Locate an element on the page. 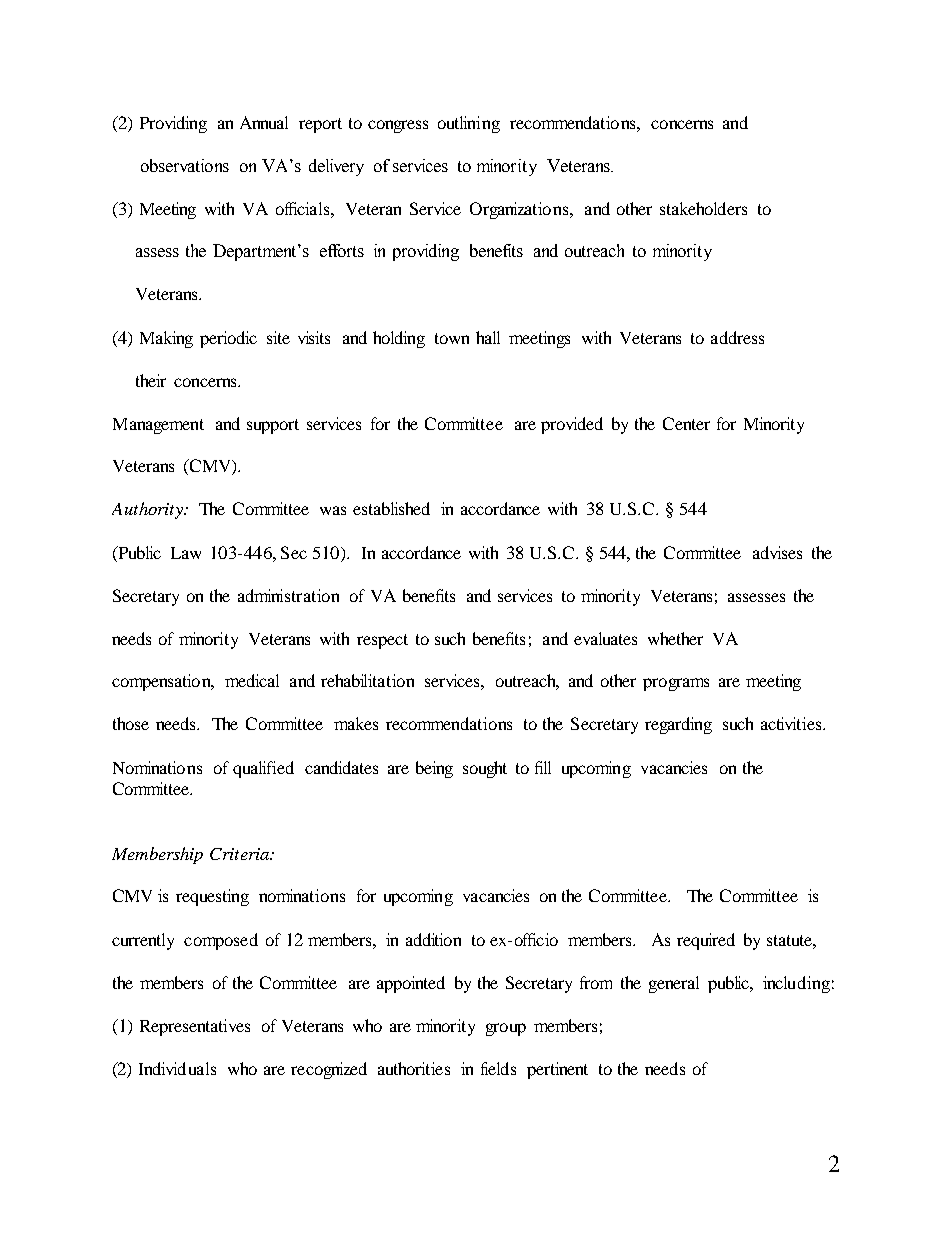 This page has width=952, height=1233. Center is located at coordinates (686, 423).
